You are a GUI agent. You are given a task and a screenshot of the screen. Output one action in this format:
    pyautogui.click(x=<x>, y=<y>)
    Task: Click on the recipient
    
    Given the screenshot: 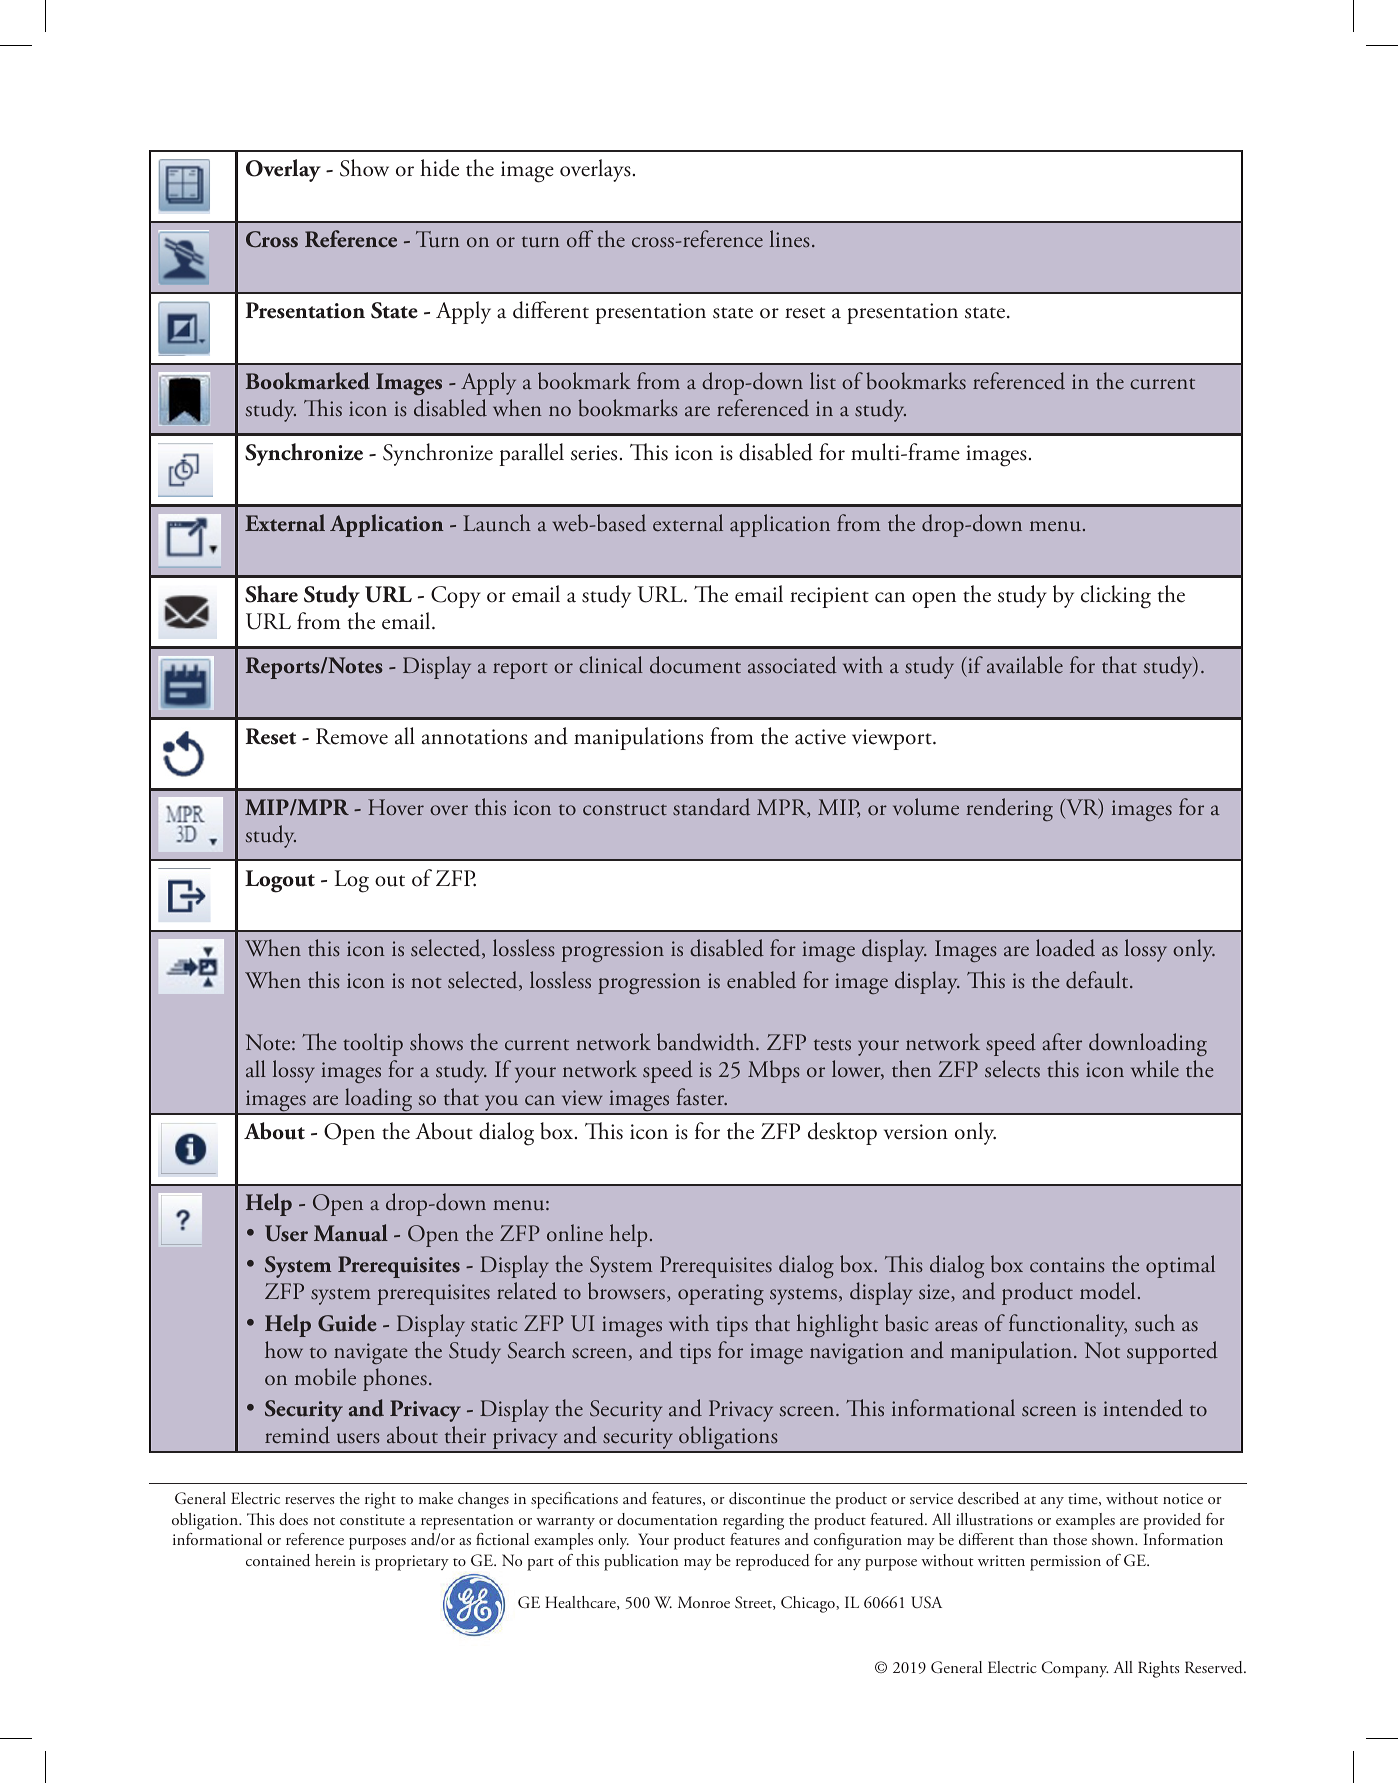 What is the action you would take?
    pyautogui.click(x=829, y=597)
